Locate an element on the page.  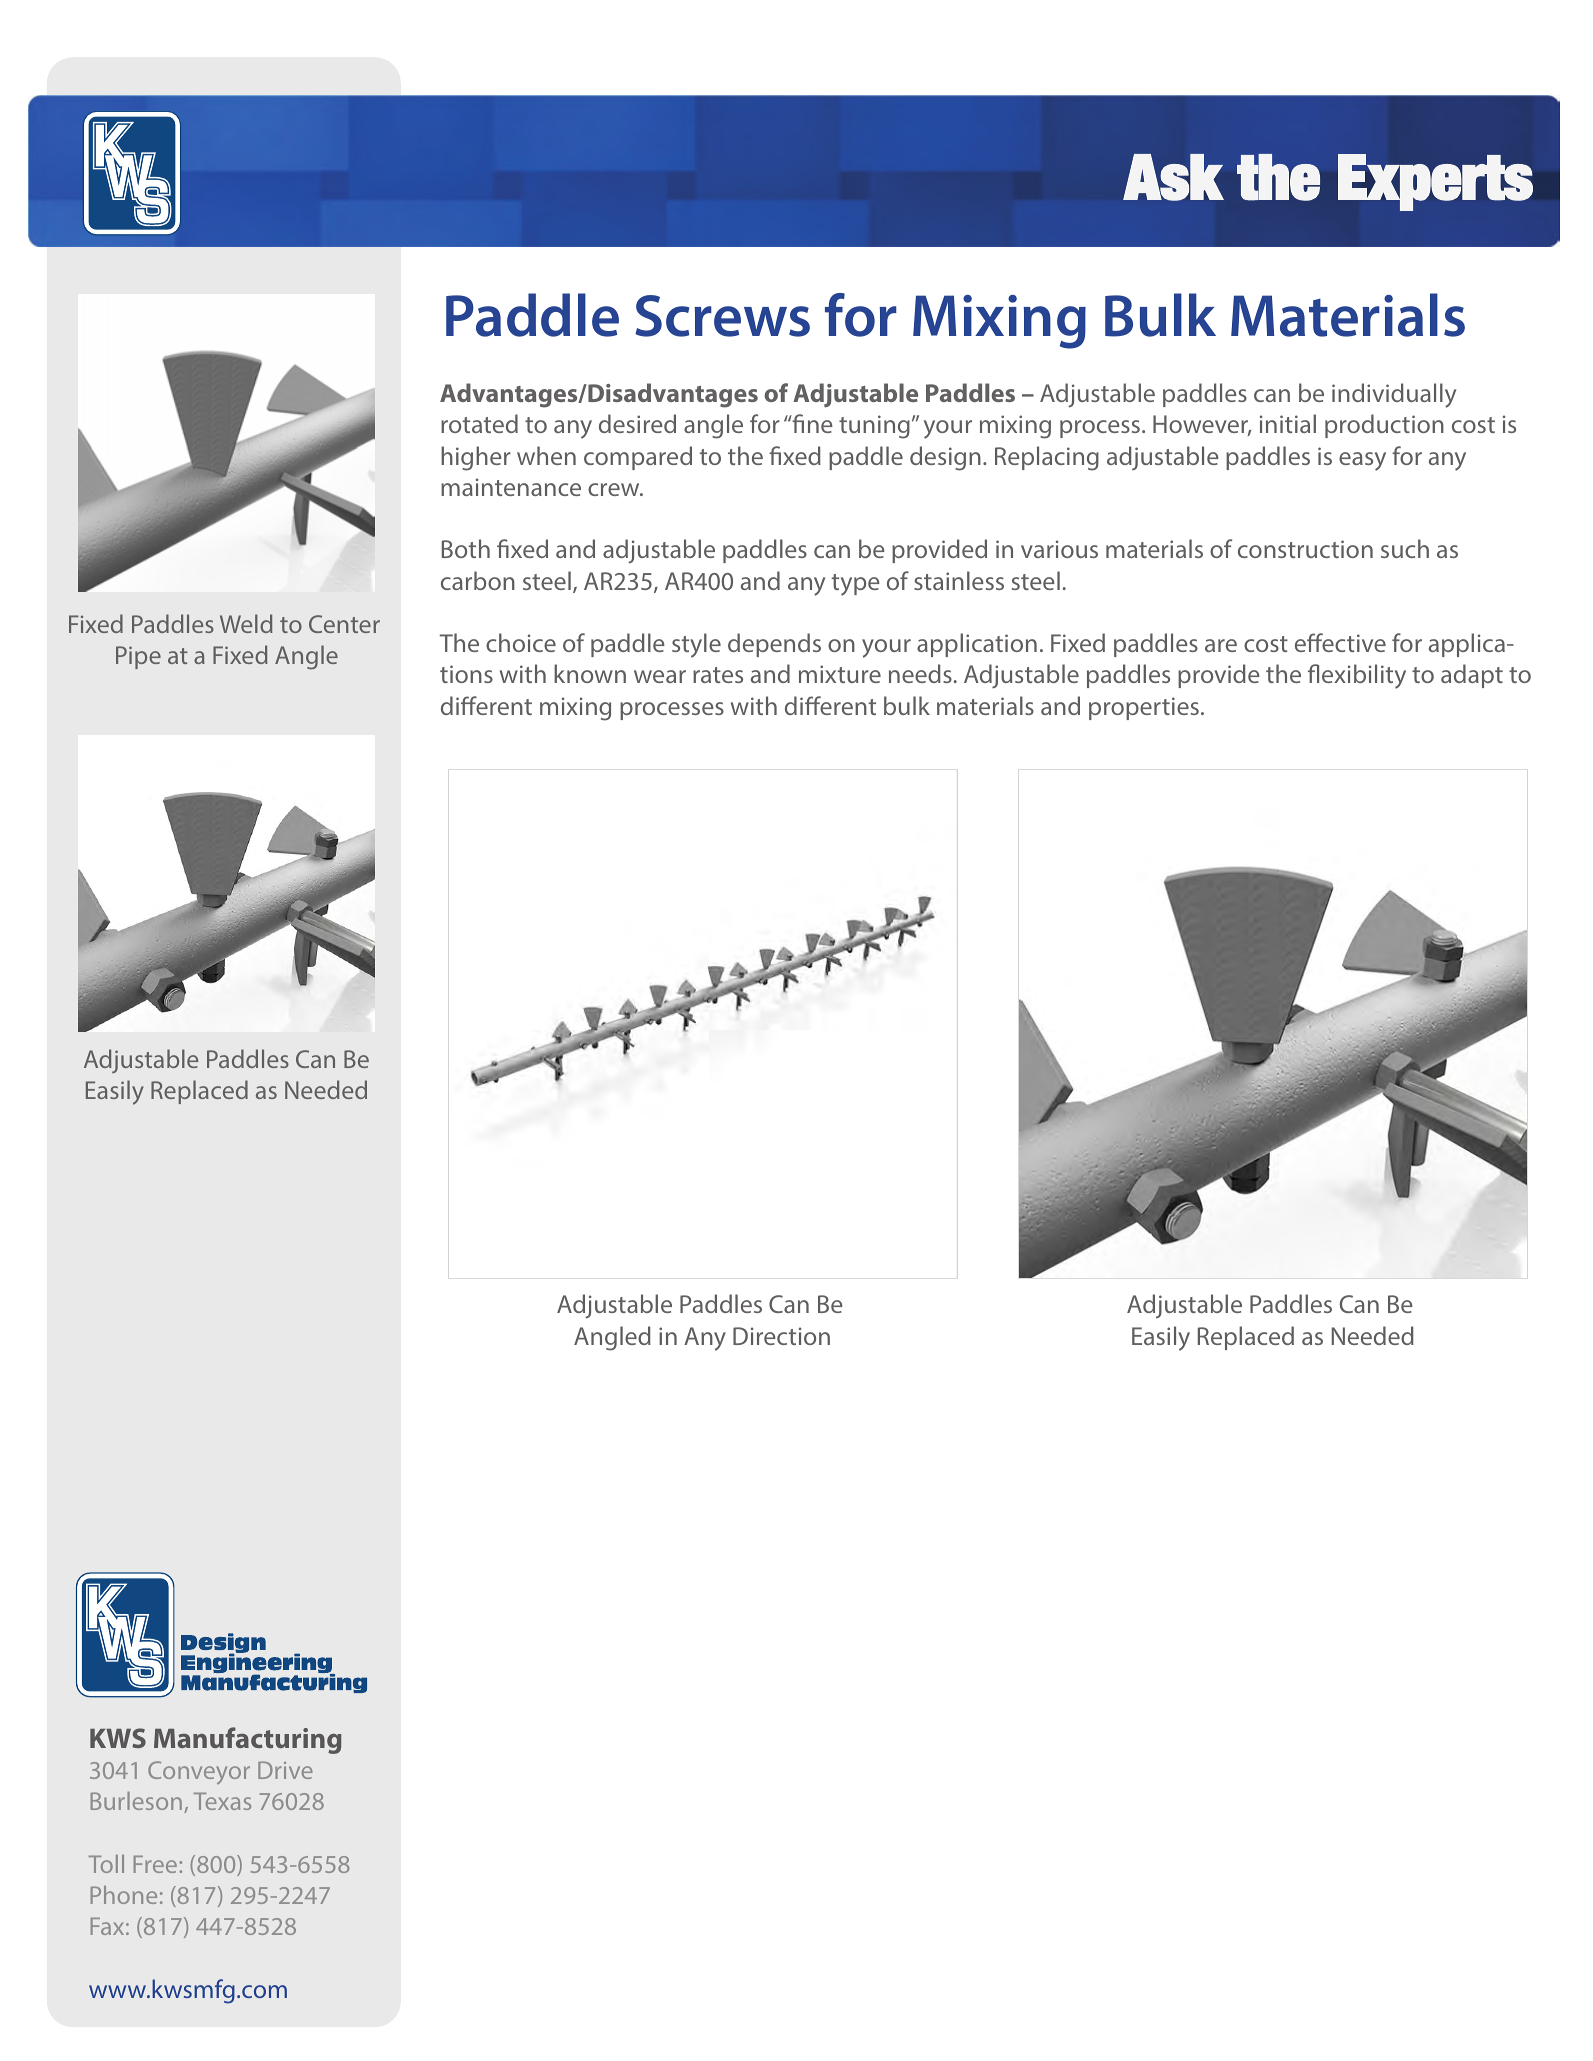
higher is located at coordinates (476, 458).
